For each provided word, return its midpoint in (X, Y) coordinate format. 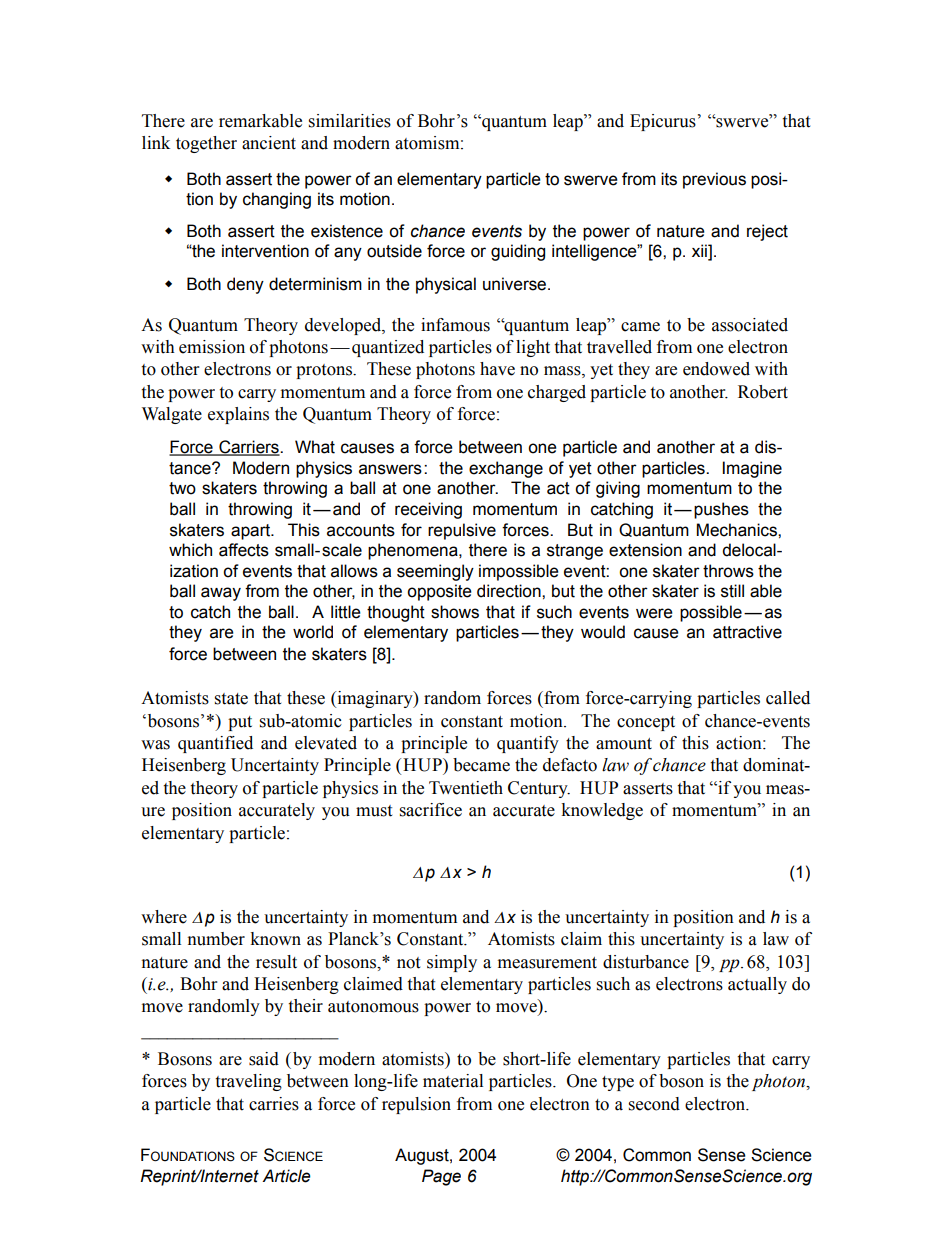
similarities (350, 121)
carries (274, 1104)
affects (244, 550)
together (206, 144)
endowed (716, 369)
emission (212, 347)
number (216, 939)
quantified (215, 744)
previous (714, 180)
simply (452, 963)
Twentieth (466, 788)
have (497, 369)
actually (757, 985)
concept (646, 723)
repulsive (462, 531)
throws (728, 571)
